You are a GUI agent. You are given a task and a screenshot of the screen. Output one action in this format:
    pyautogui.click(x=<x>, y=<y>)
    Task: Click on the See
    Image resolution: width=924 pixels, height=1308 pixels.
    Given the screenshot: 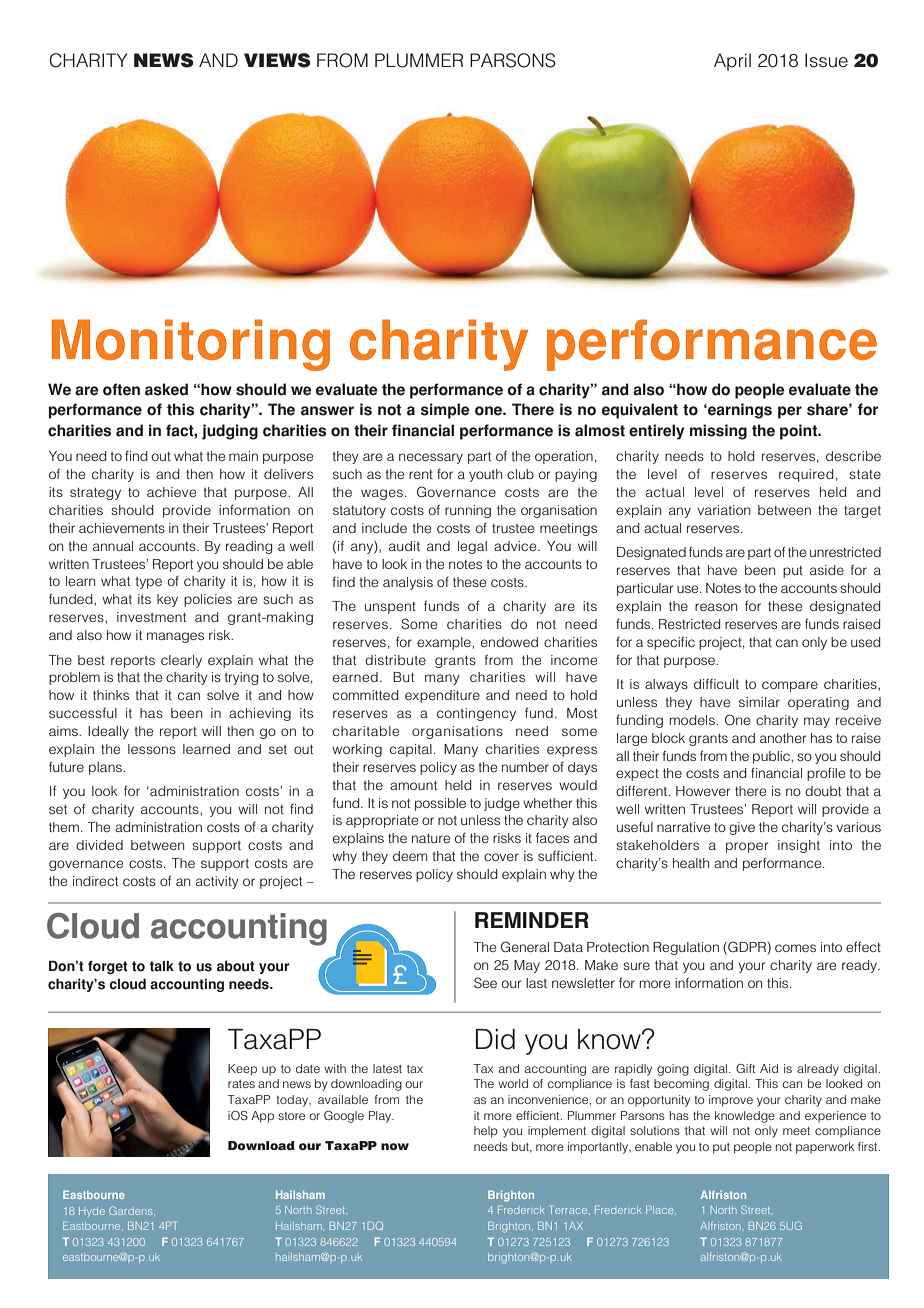 What is the action you would take?
    pyautogui.click(x=485, y=983)
